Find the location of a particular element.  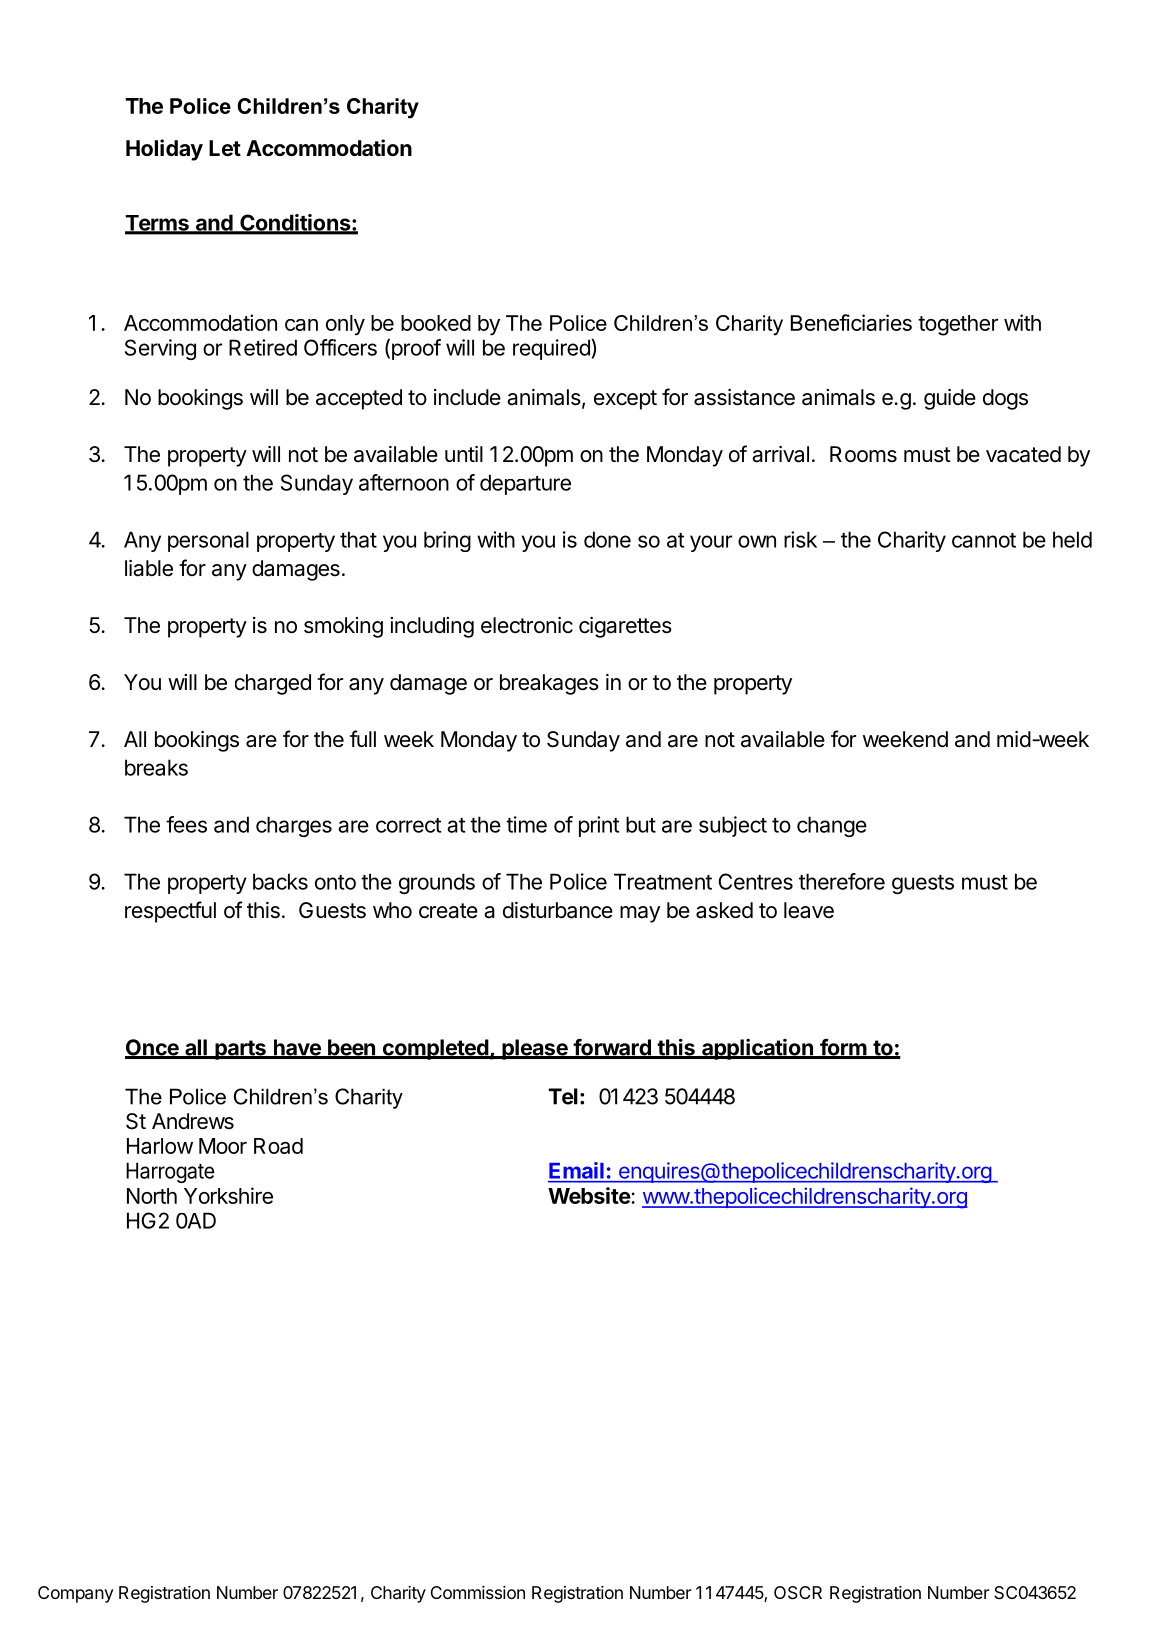

required is located at coordinates (552, 349).
